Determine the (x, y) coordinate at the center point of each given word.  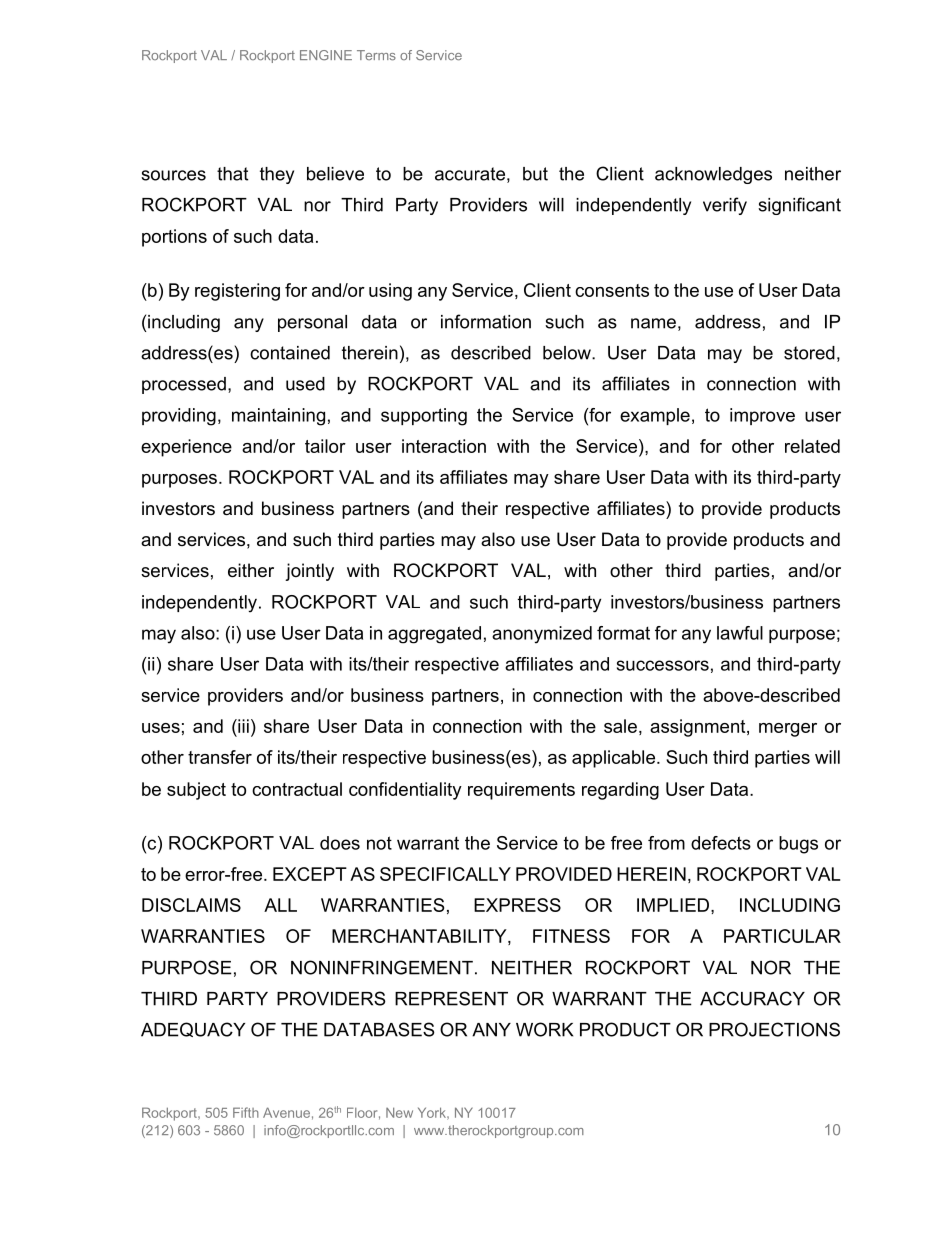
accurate (470, 174)
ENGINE (326, 55)
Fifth (246, 1112)
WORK (544, 1029)
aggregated (434, 635)
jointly (309, 572)
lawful (740, 633)
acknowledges (713, 175)
